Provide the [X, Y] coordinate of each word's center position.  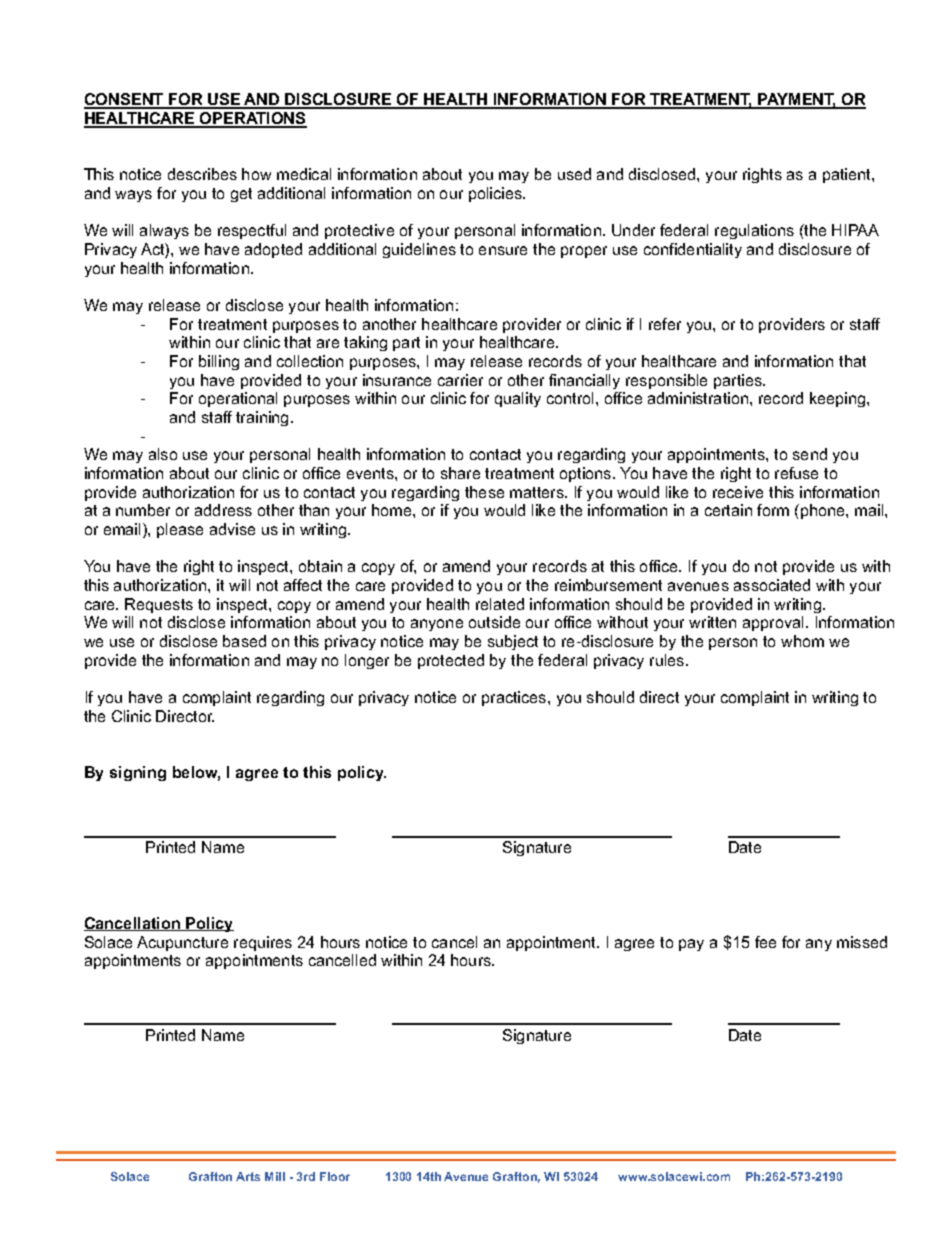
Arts [248, 1176]
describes [202, 174]
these [484, 492]
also [163, 454]
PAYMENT [796, 100]
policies [496, 194]
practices [515, 698]
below [196, 773]
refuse [796, 473]
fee [765, 942]
